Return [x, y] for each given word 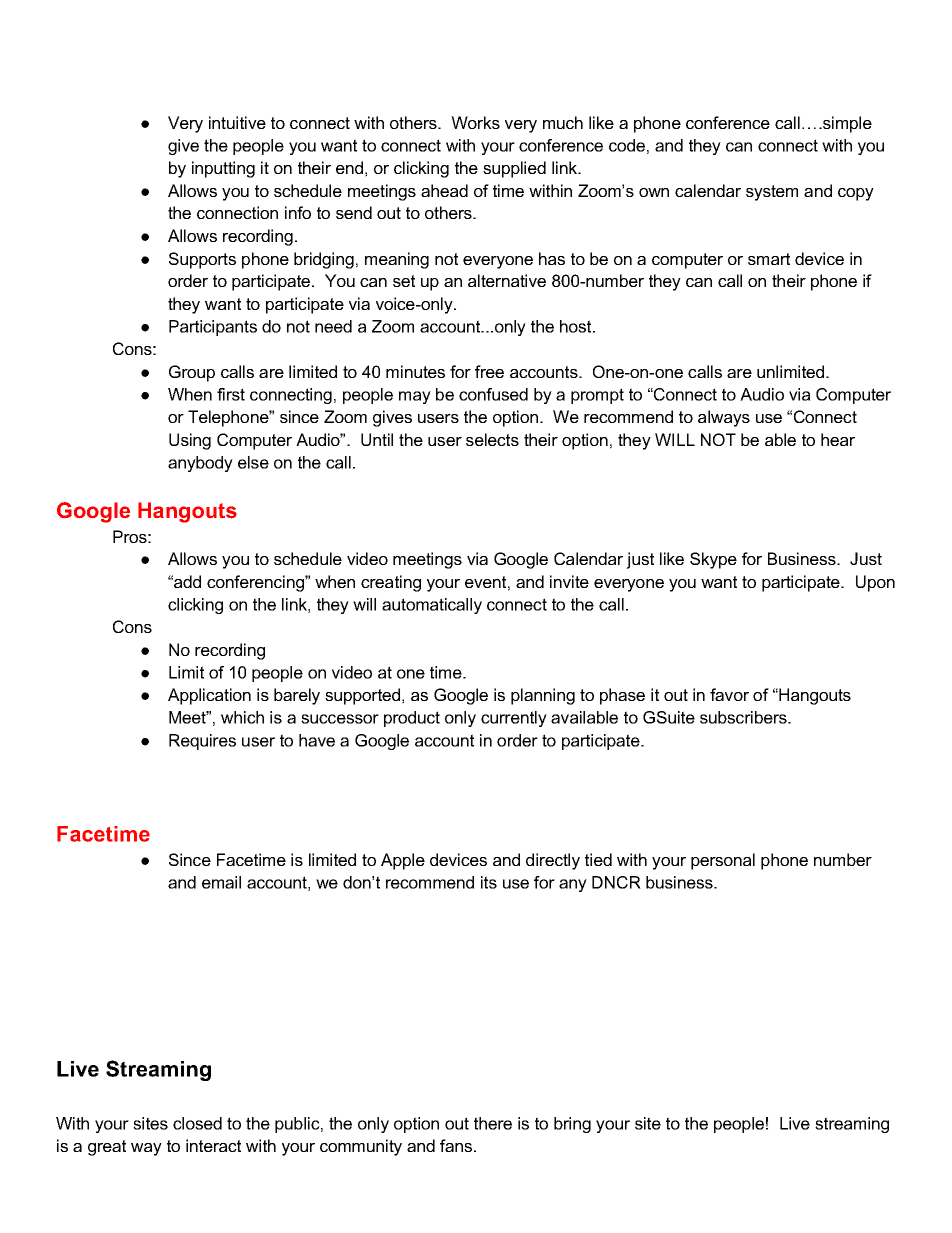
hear [838, 439]
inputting [223, 169]
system [772, 193]
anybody [200, 464]
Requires [202, 742]
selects [492, 439]
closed [197, 1123]
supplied [514, 169]
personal [723, 861]
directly [553, 861]
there [493, 1123]
